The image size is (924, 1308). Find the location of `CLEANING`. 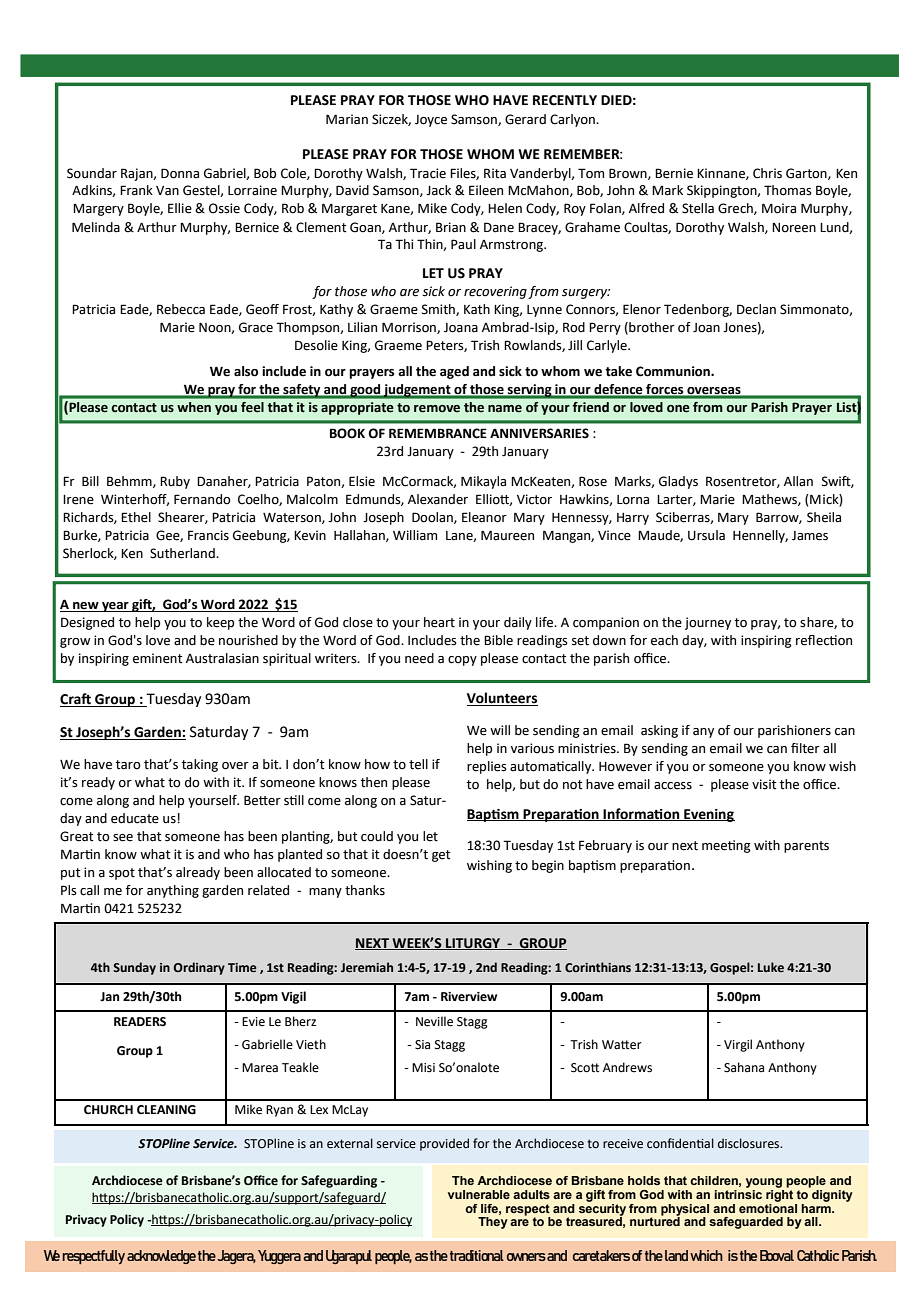

CLEANING is located at coordinates (166, 1110).
